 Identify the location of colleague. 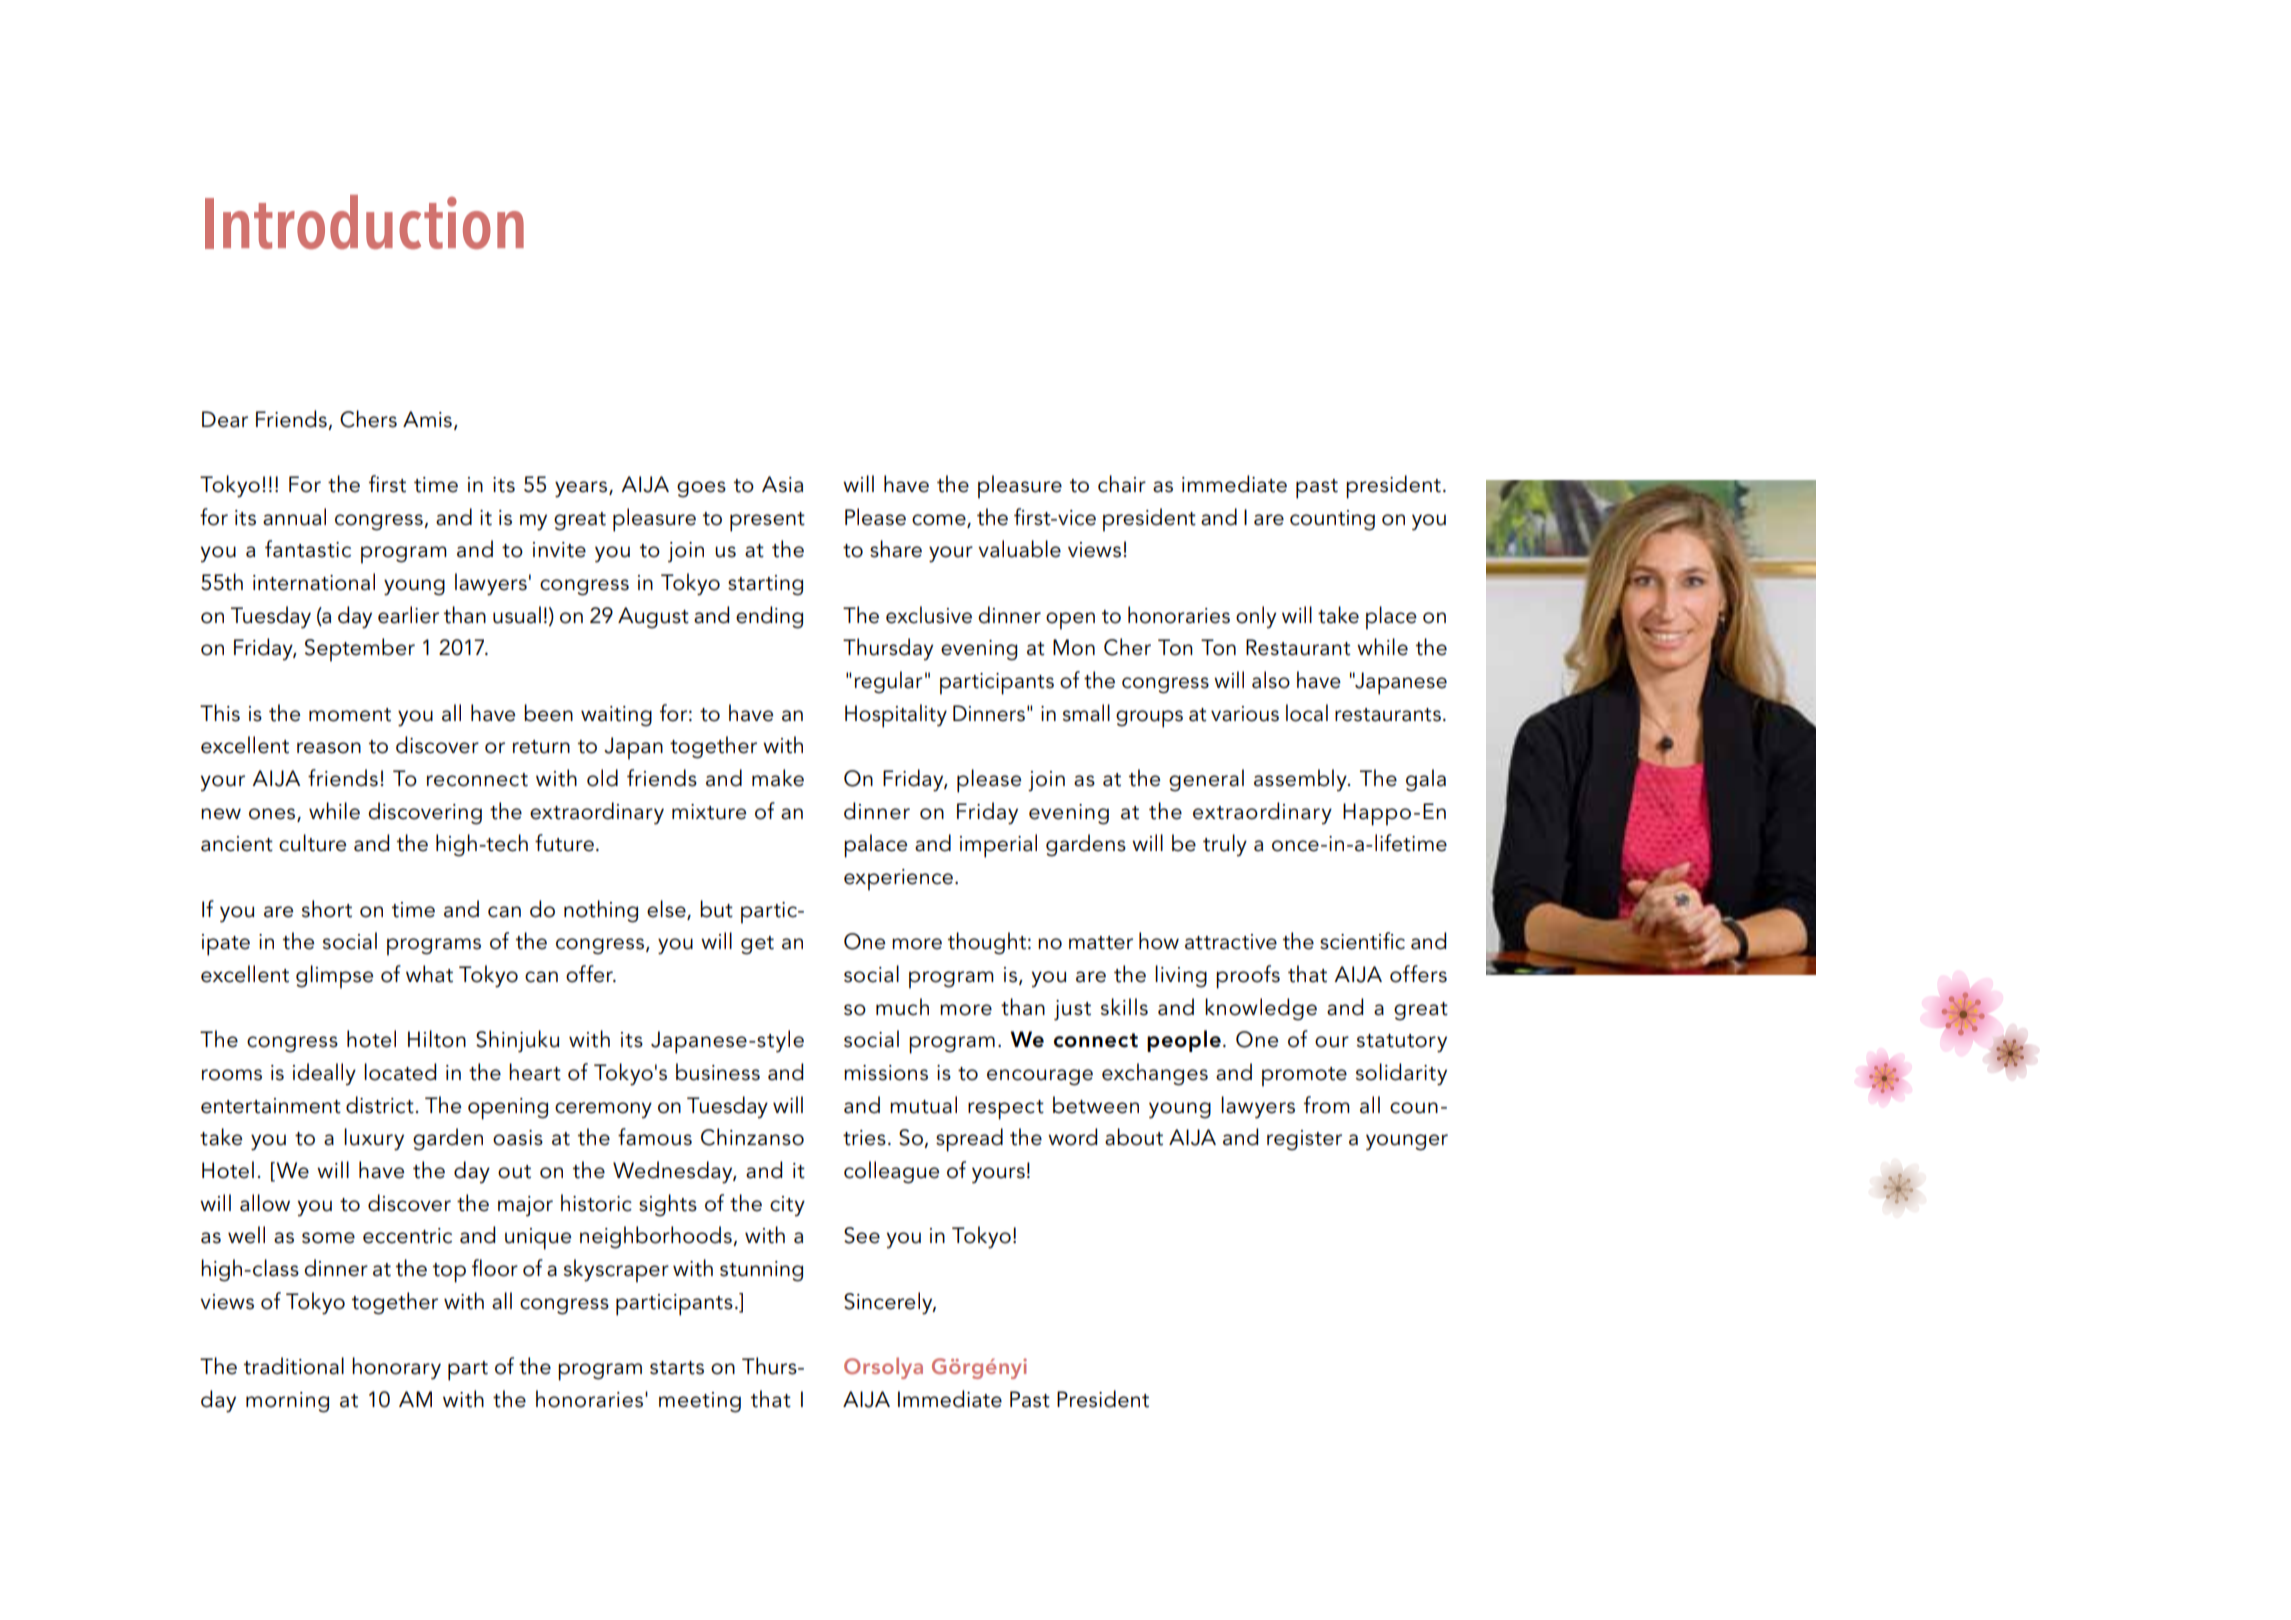
(891, 1172).
